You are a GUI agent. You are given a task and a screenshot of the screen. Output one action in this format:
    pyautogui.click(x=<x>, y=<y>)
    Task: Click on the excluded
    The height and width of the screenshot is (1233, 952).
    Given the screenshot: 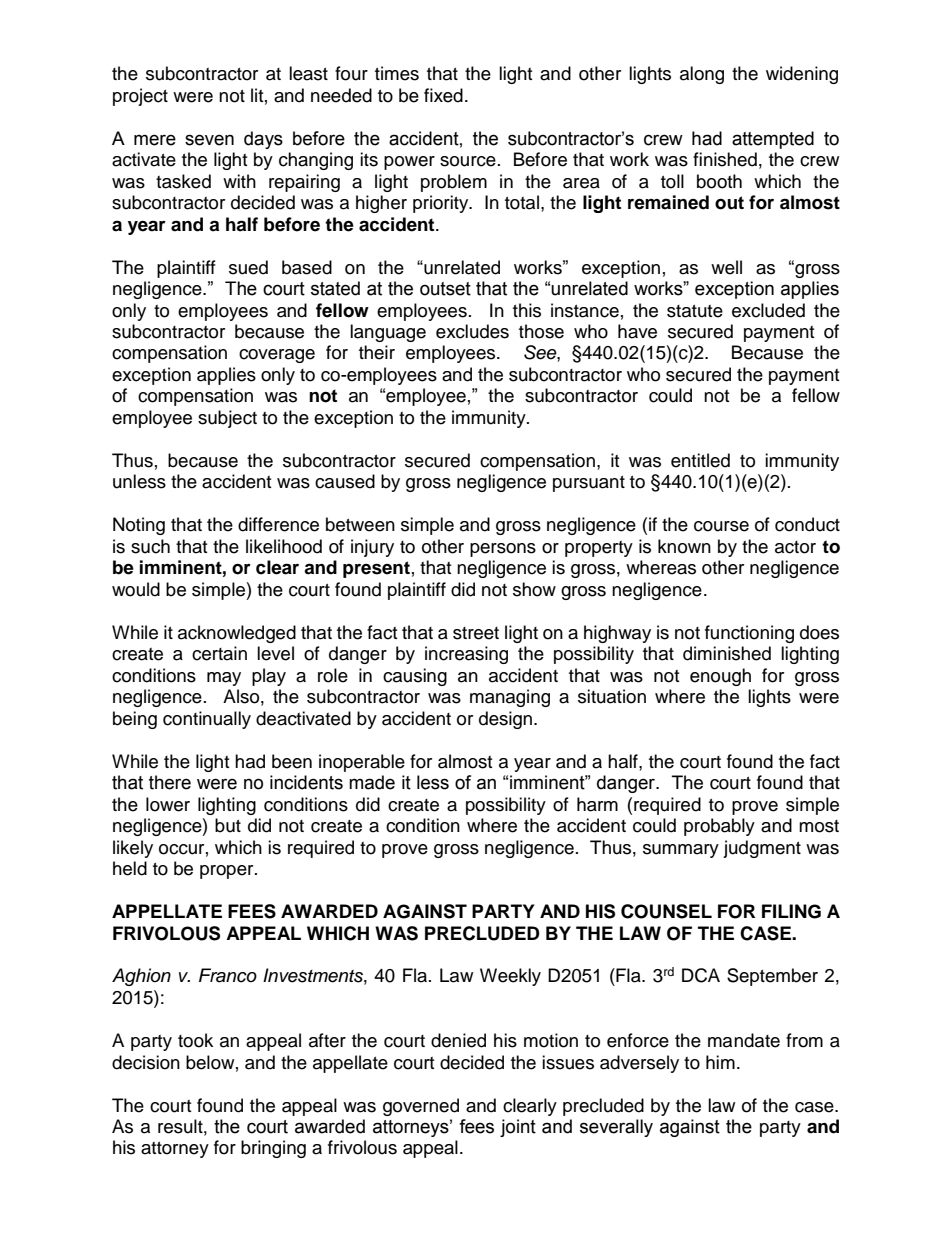 What is the action you would take?
    pyautogui.click(x=768, y=310)
